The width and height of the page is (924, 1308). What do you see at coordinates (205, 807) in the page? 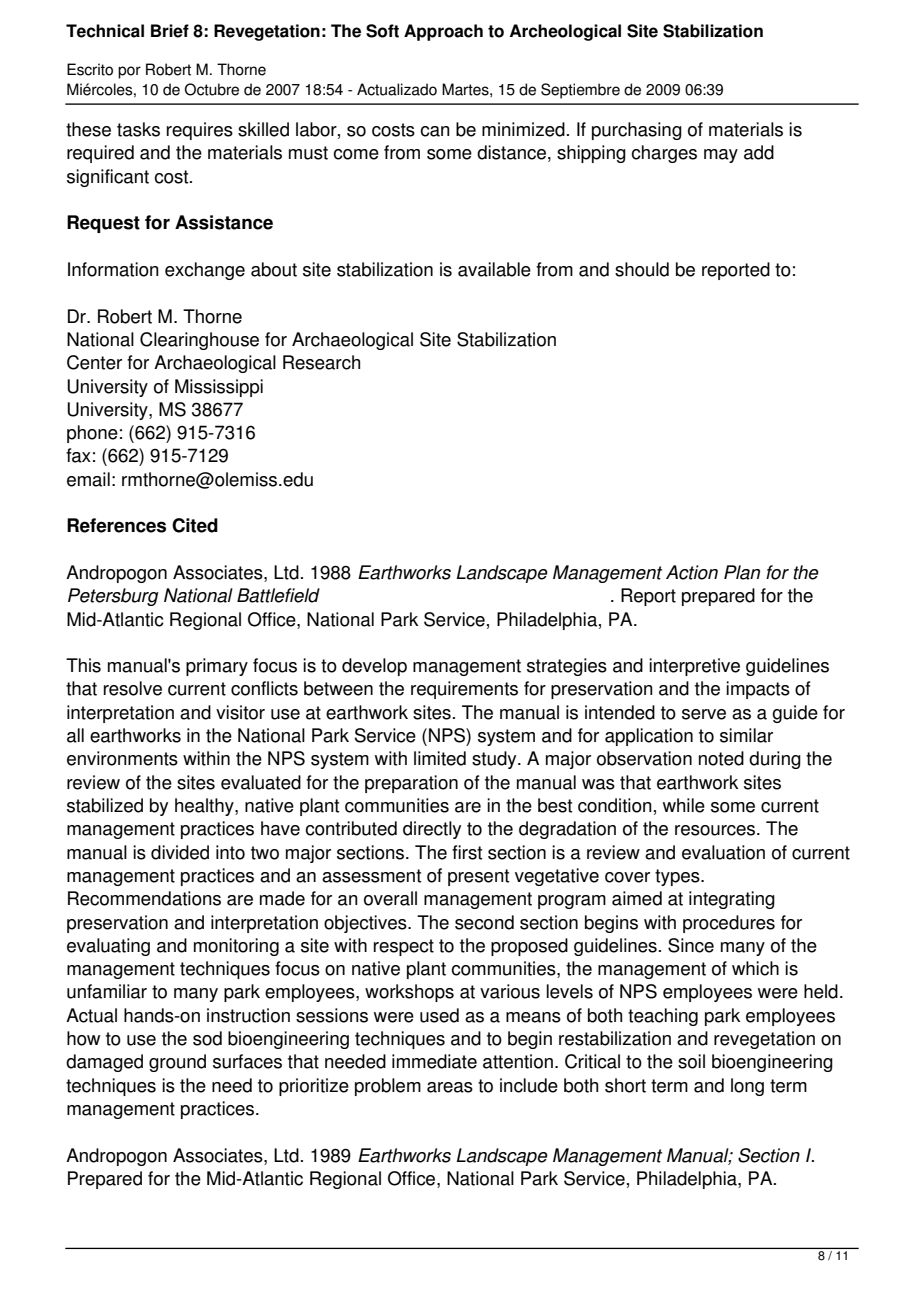
I see `healthy` at bounding box center [205, 807].
